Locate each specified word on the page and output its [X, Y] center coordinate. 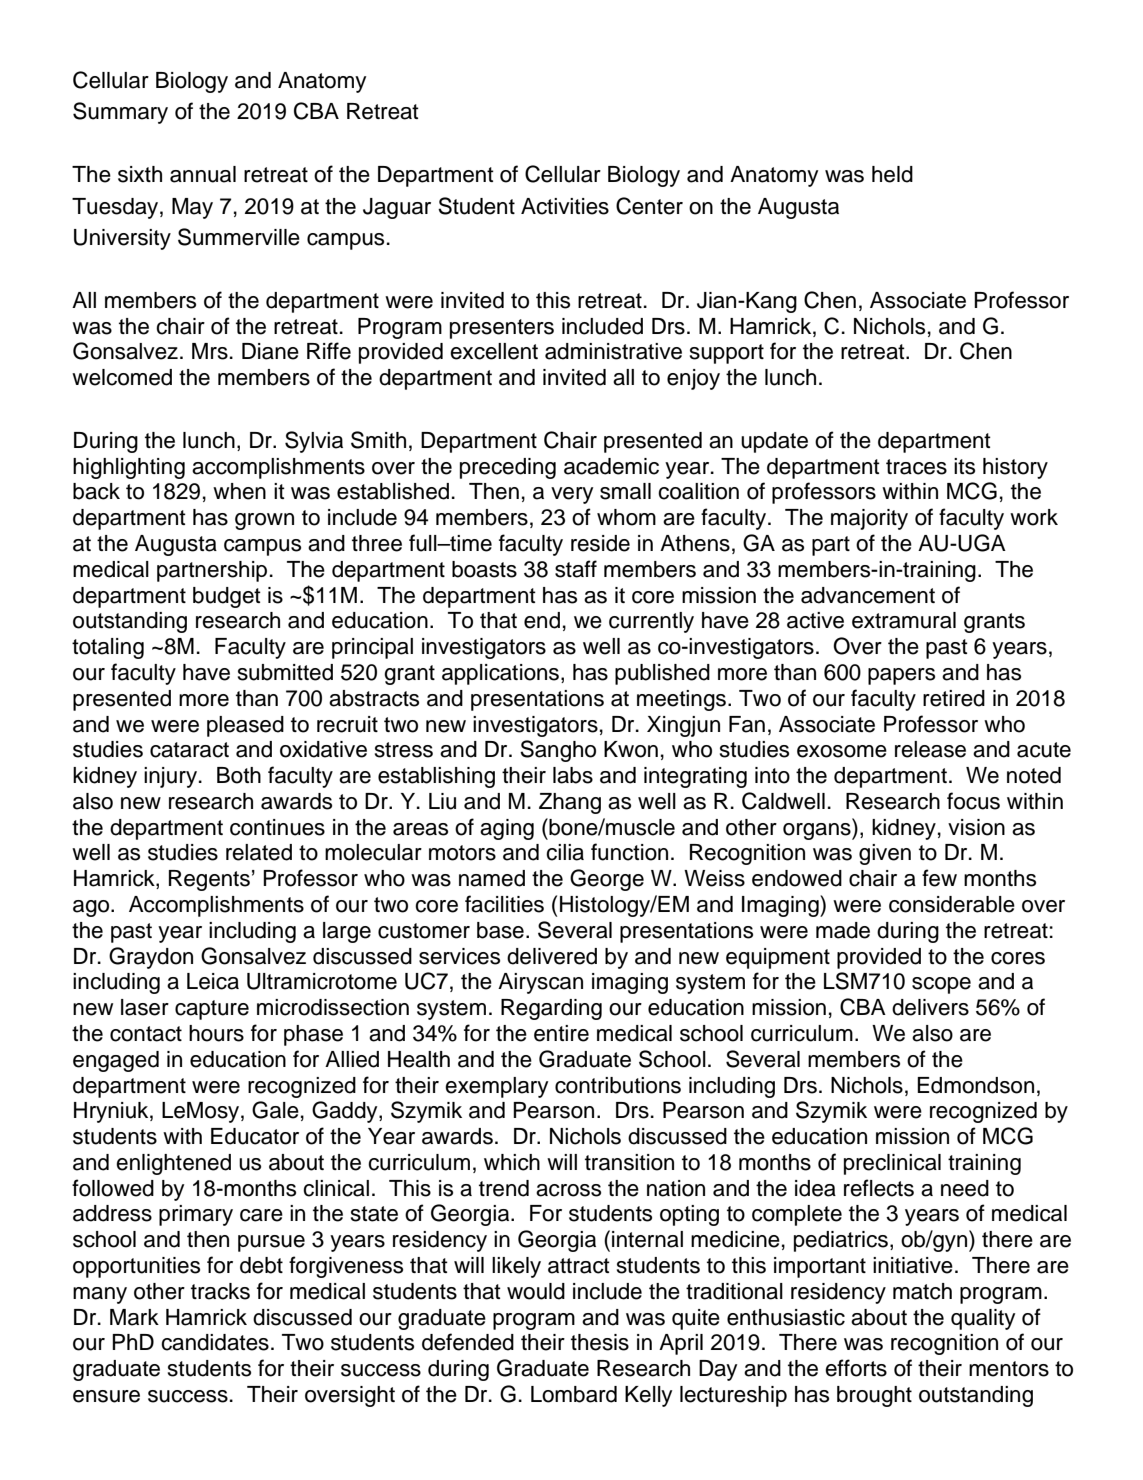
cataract [189, 750]
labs [573, 775]
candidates [215, 1342]
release [930, 749]
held [892, 174]
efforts [856, 1368]
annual [203, 174]
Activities [565, 206]
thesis [600, 1342]
